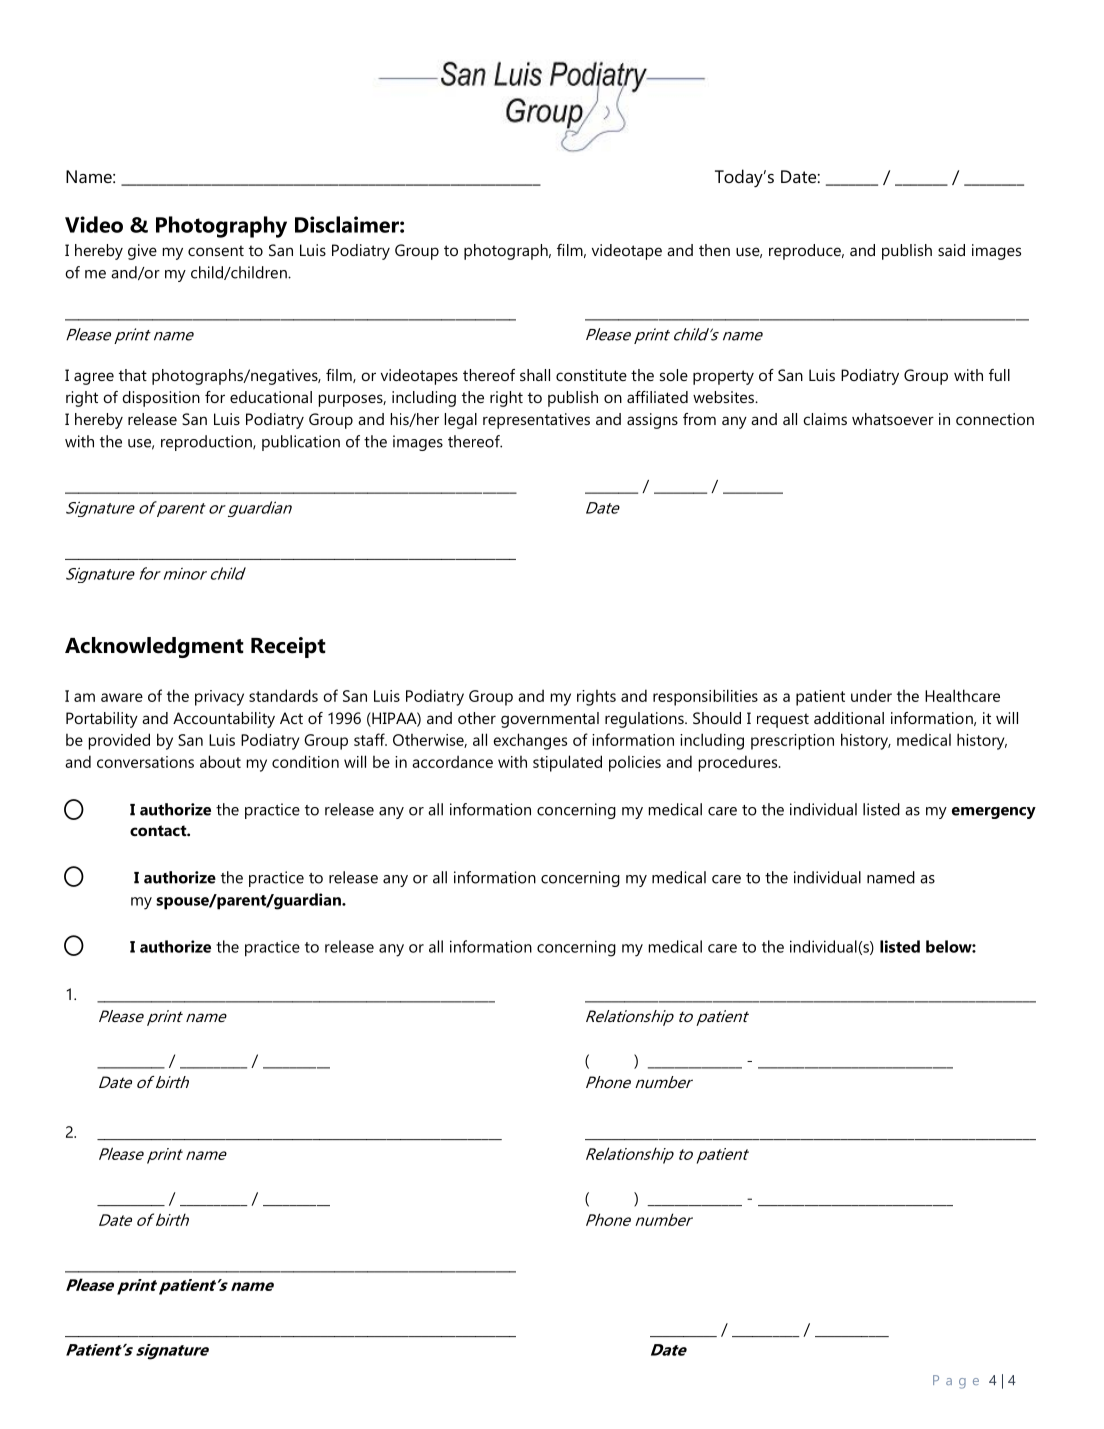 The width and height of the screenshot is (1104, 1429). I want to click on disposition, so click(161, 399).
